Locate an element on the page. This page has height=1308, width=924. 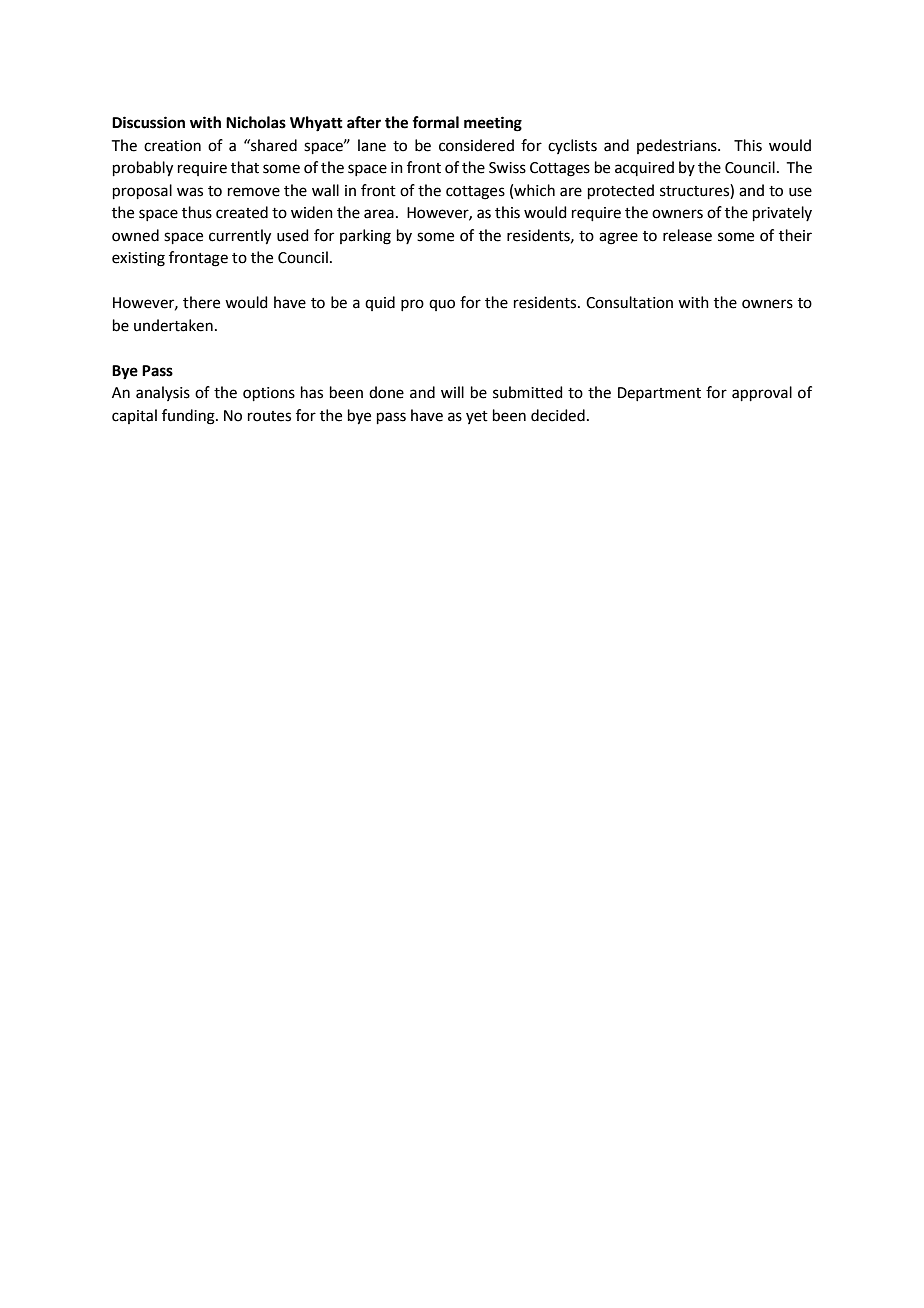
quo is located at coordinates (442, 305).
